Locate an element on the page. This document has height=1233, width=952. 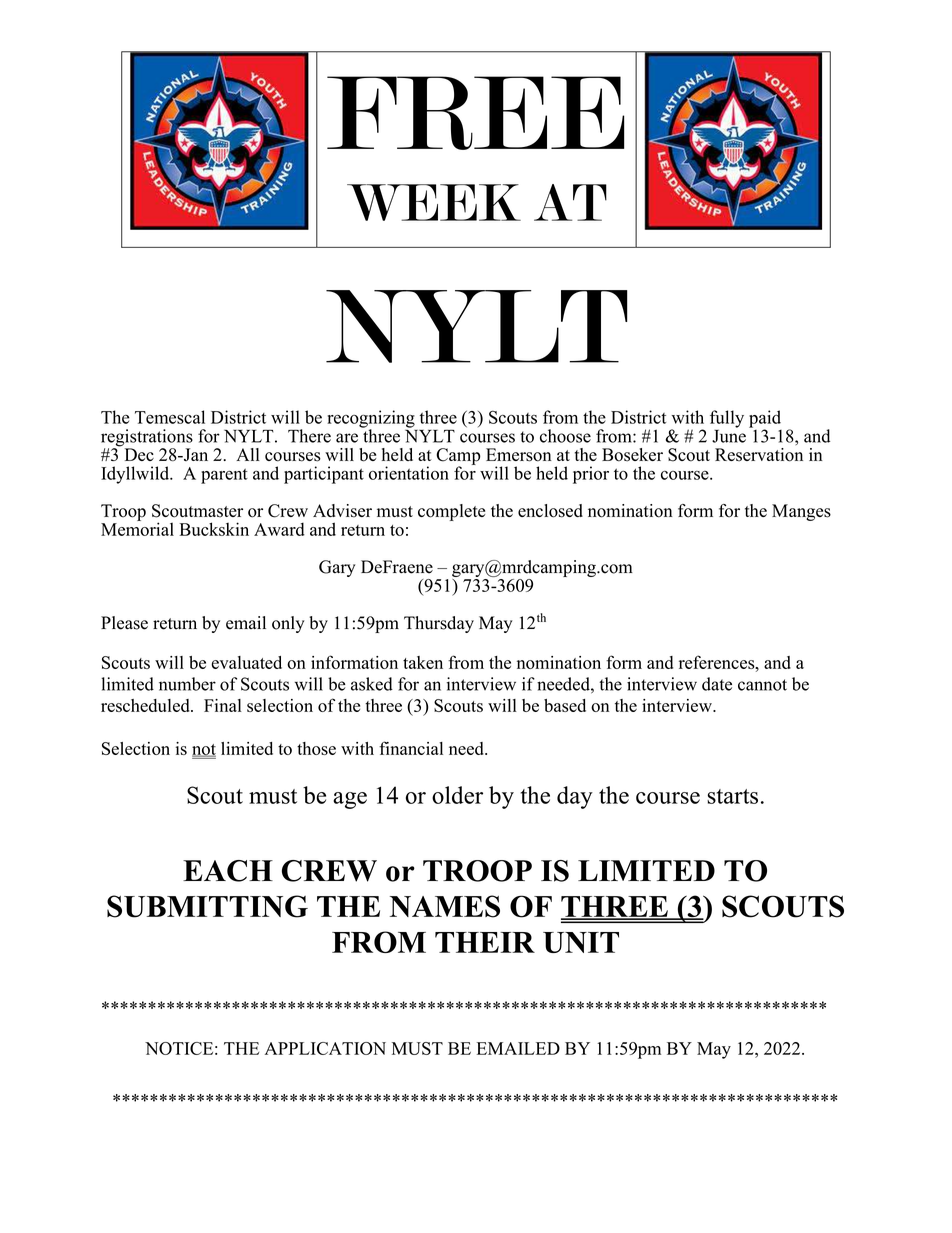
WEEK is located at coordinates (434, 202).
